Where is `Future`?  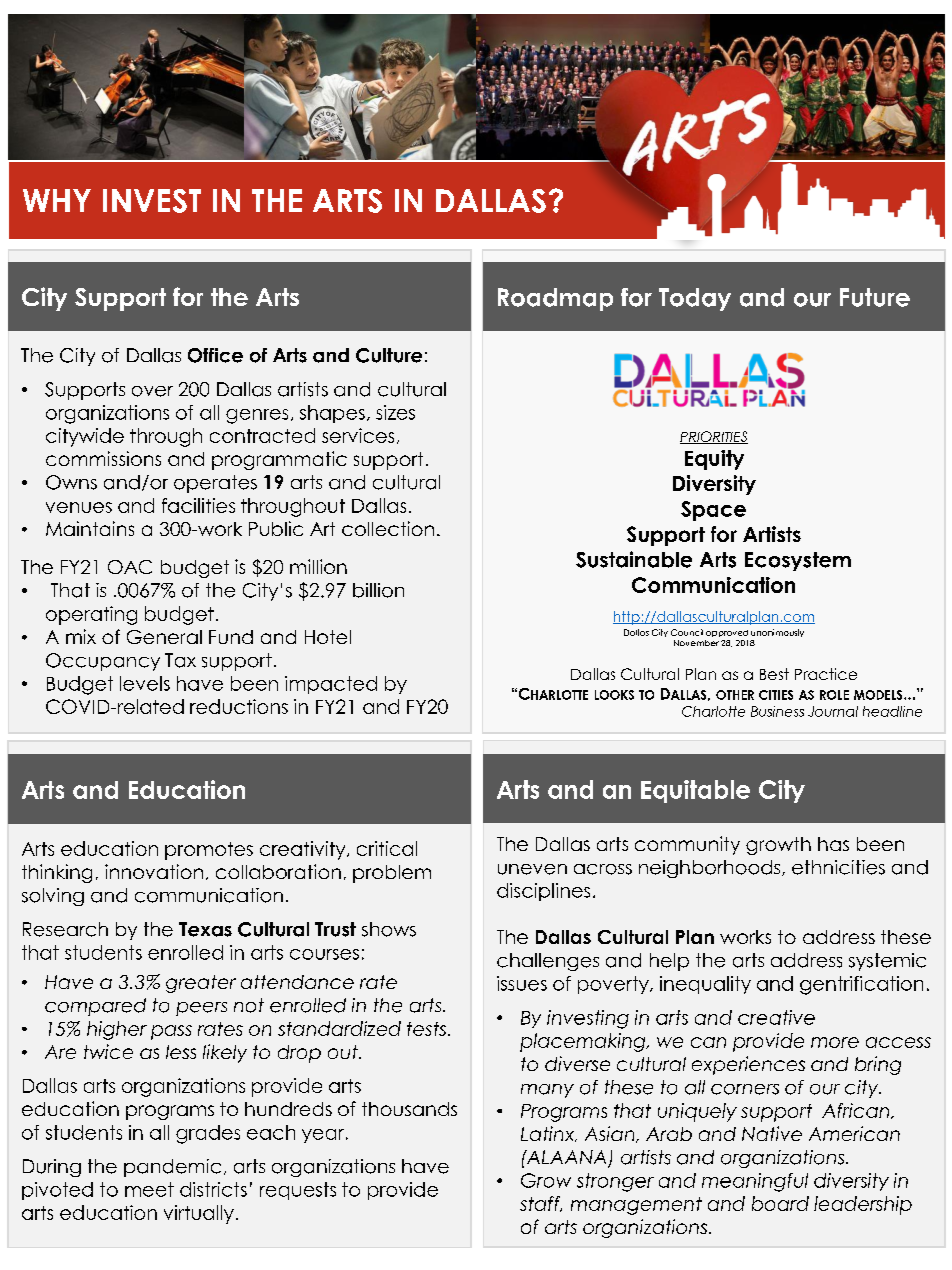
Future is located at coordinates (875, 297).
